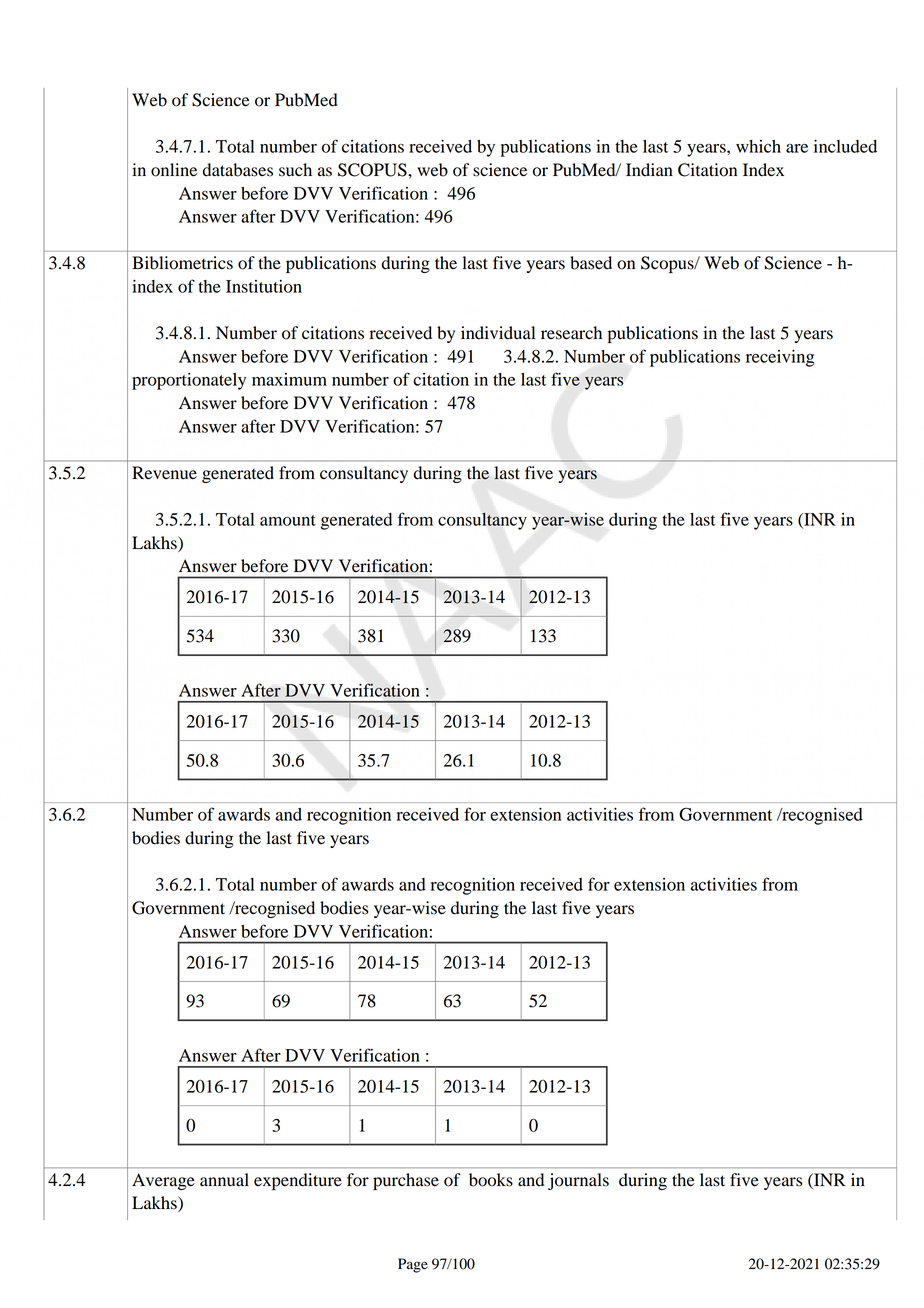  Describe the element at coordinates (780, 358) in the screenshot. I see `receiving` at that location.
